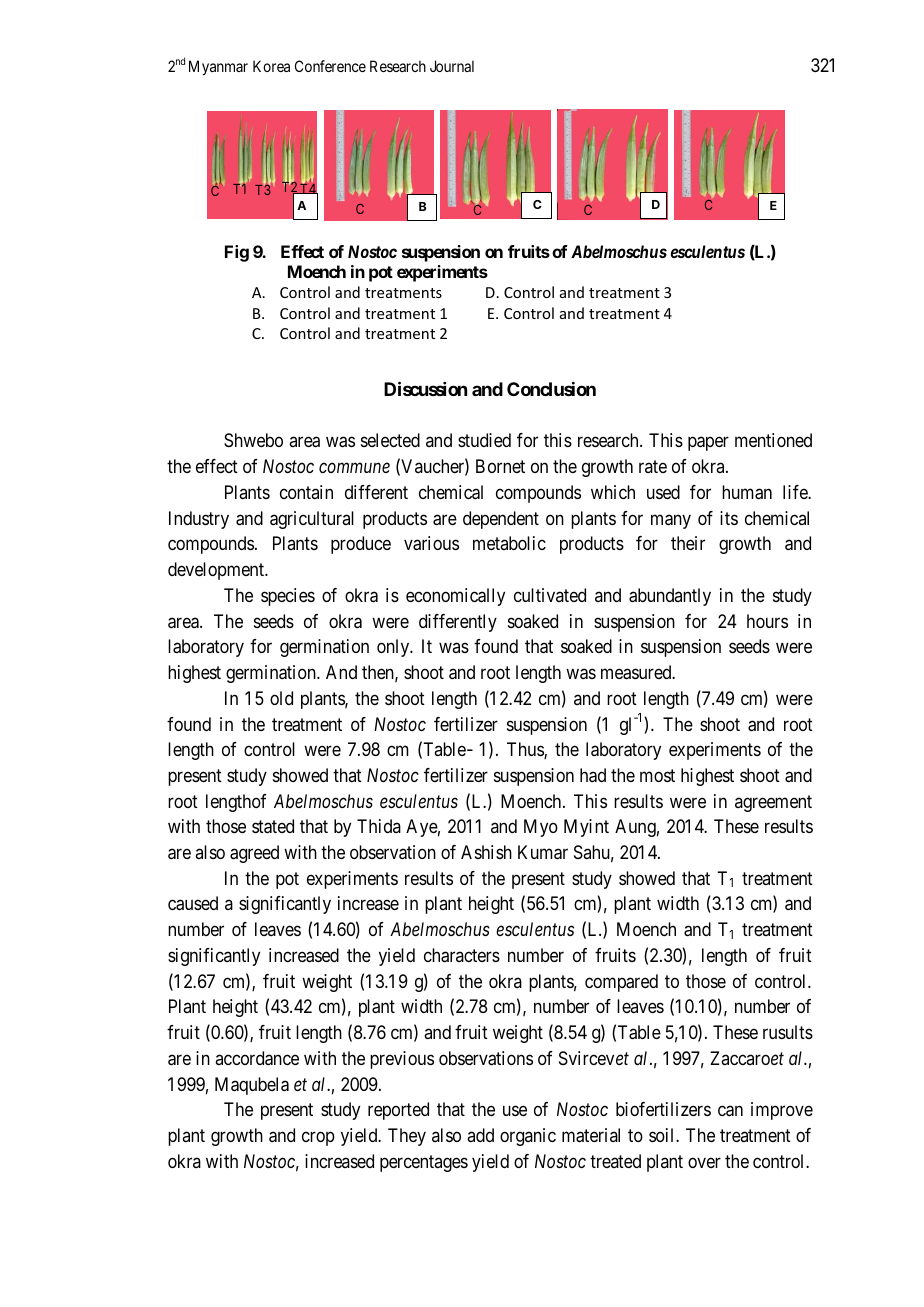 Image resolution: width=924 pixels, height=1307 pixels. Describe the element at coordinates (452, 66) in the document. I see `Journal` at that location.
